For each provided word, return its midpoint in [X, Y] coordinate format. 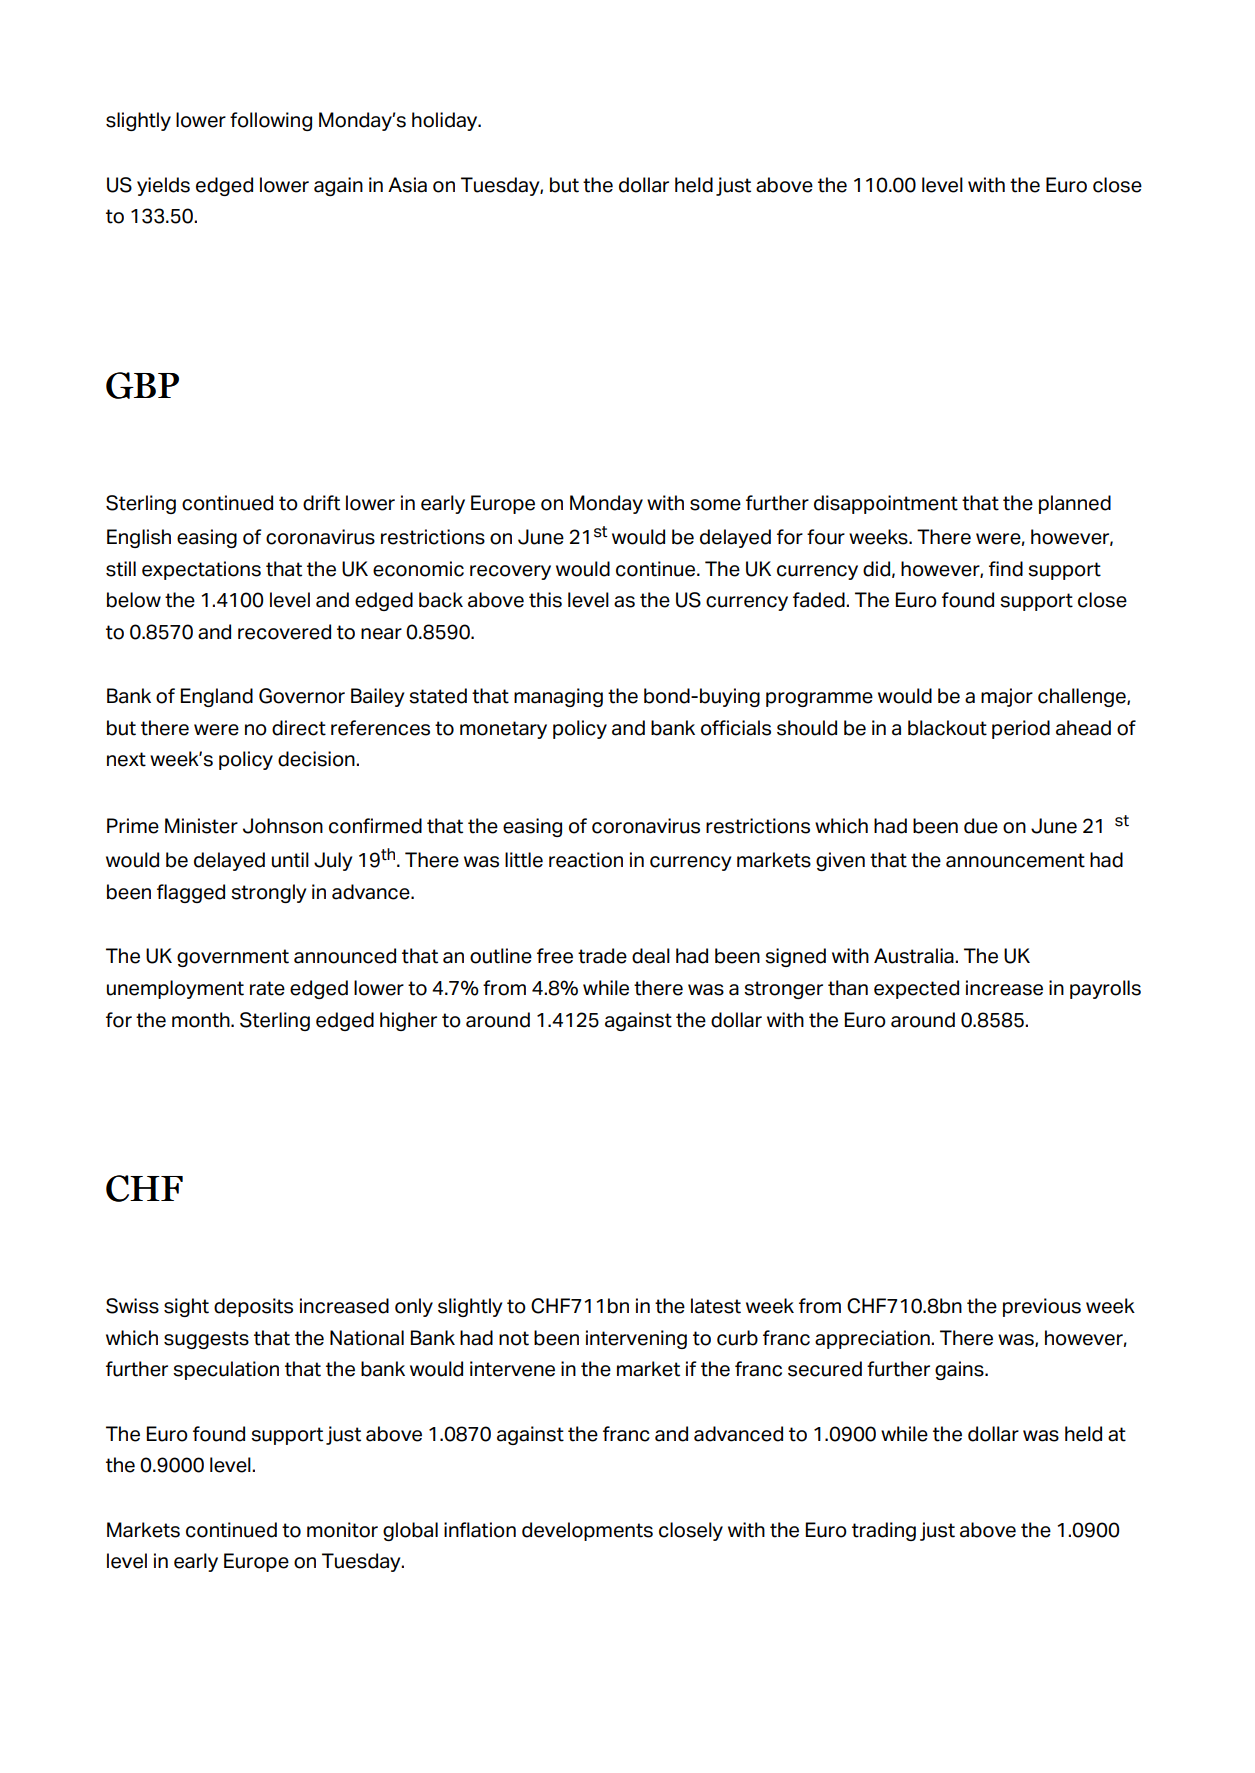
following [271, 121]
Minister [201, 826]
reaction [586, 860]
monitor [342, 1530]
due [981, 826]
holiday [446, 121]
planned [1075, 504]
